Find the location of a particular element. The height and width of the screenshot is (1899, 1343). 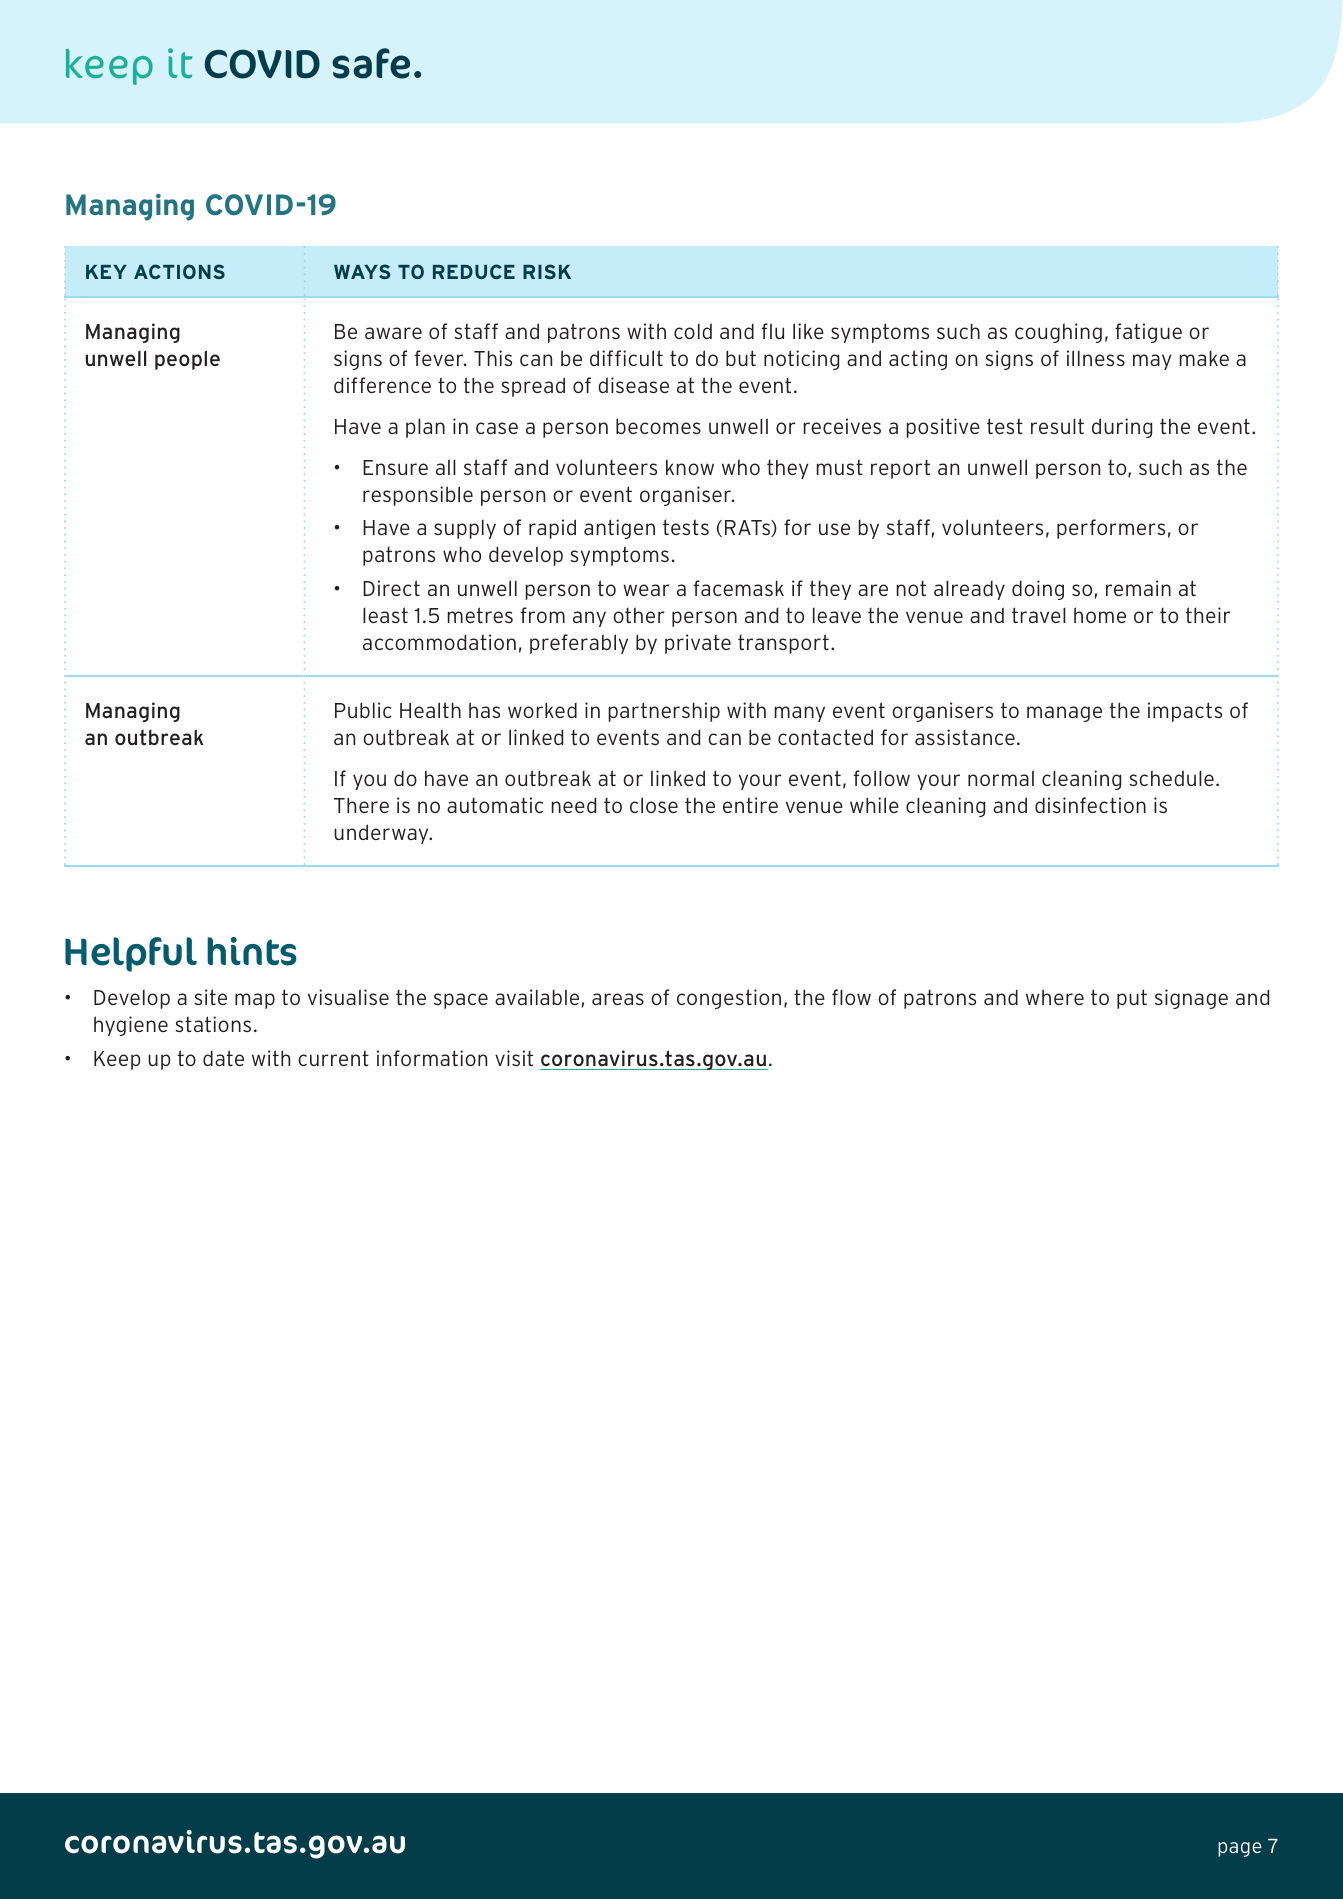

put is located at coordinates (1132, 999).
